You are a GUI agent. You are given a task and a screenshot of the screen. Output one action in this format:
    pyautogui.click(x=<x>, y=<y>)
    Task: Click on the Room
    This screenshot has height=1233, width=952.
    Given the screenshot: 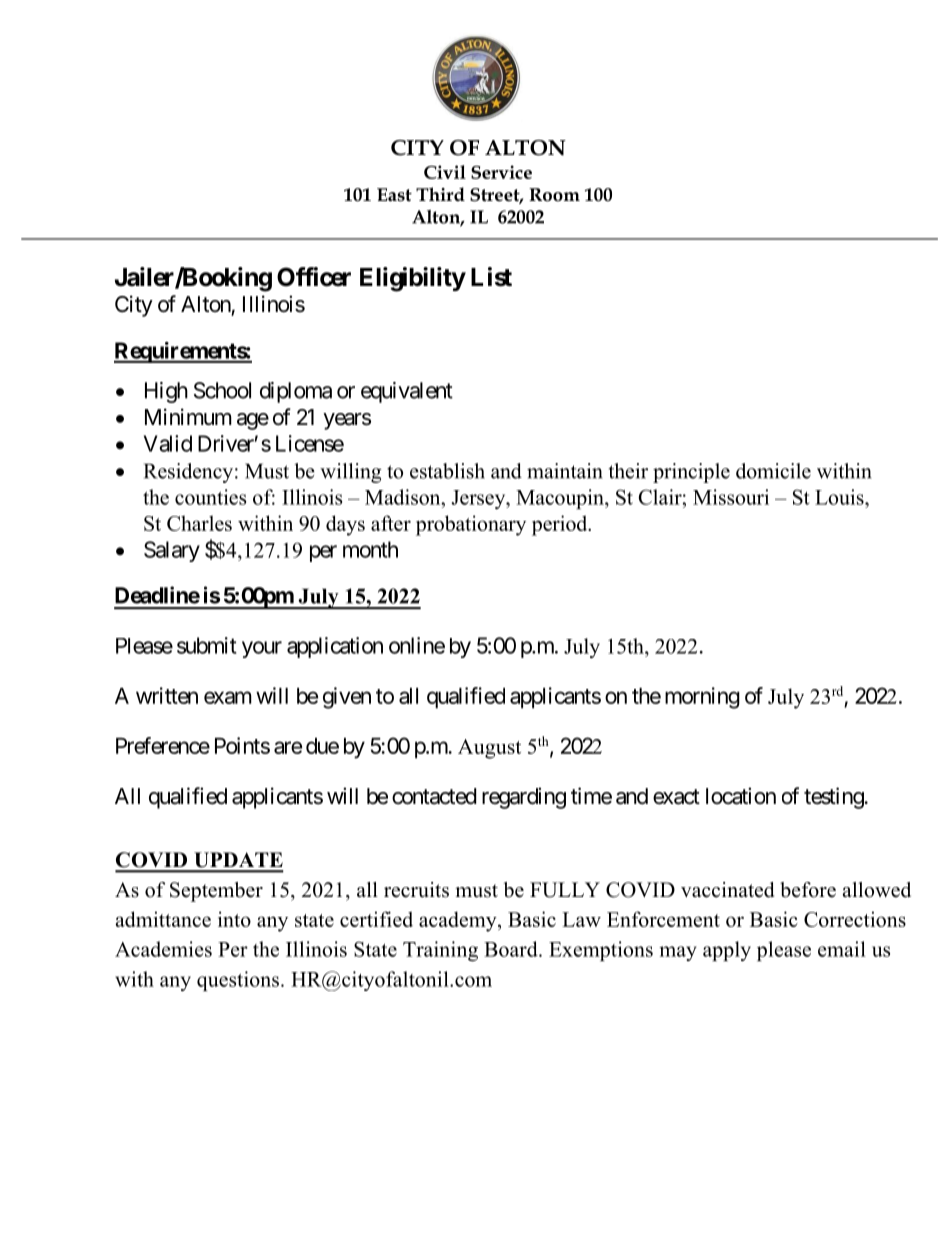 What is the action you would take?
    pyautogui.click(x=554, y=195)
